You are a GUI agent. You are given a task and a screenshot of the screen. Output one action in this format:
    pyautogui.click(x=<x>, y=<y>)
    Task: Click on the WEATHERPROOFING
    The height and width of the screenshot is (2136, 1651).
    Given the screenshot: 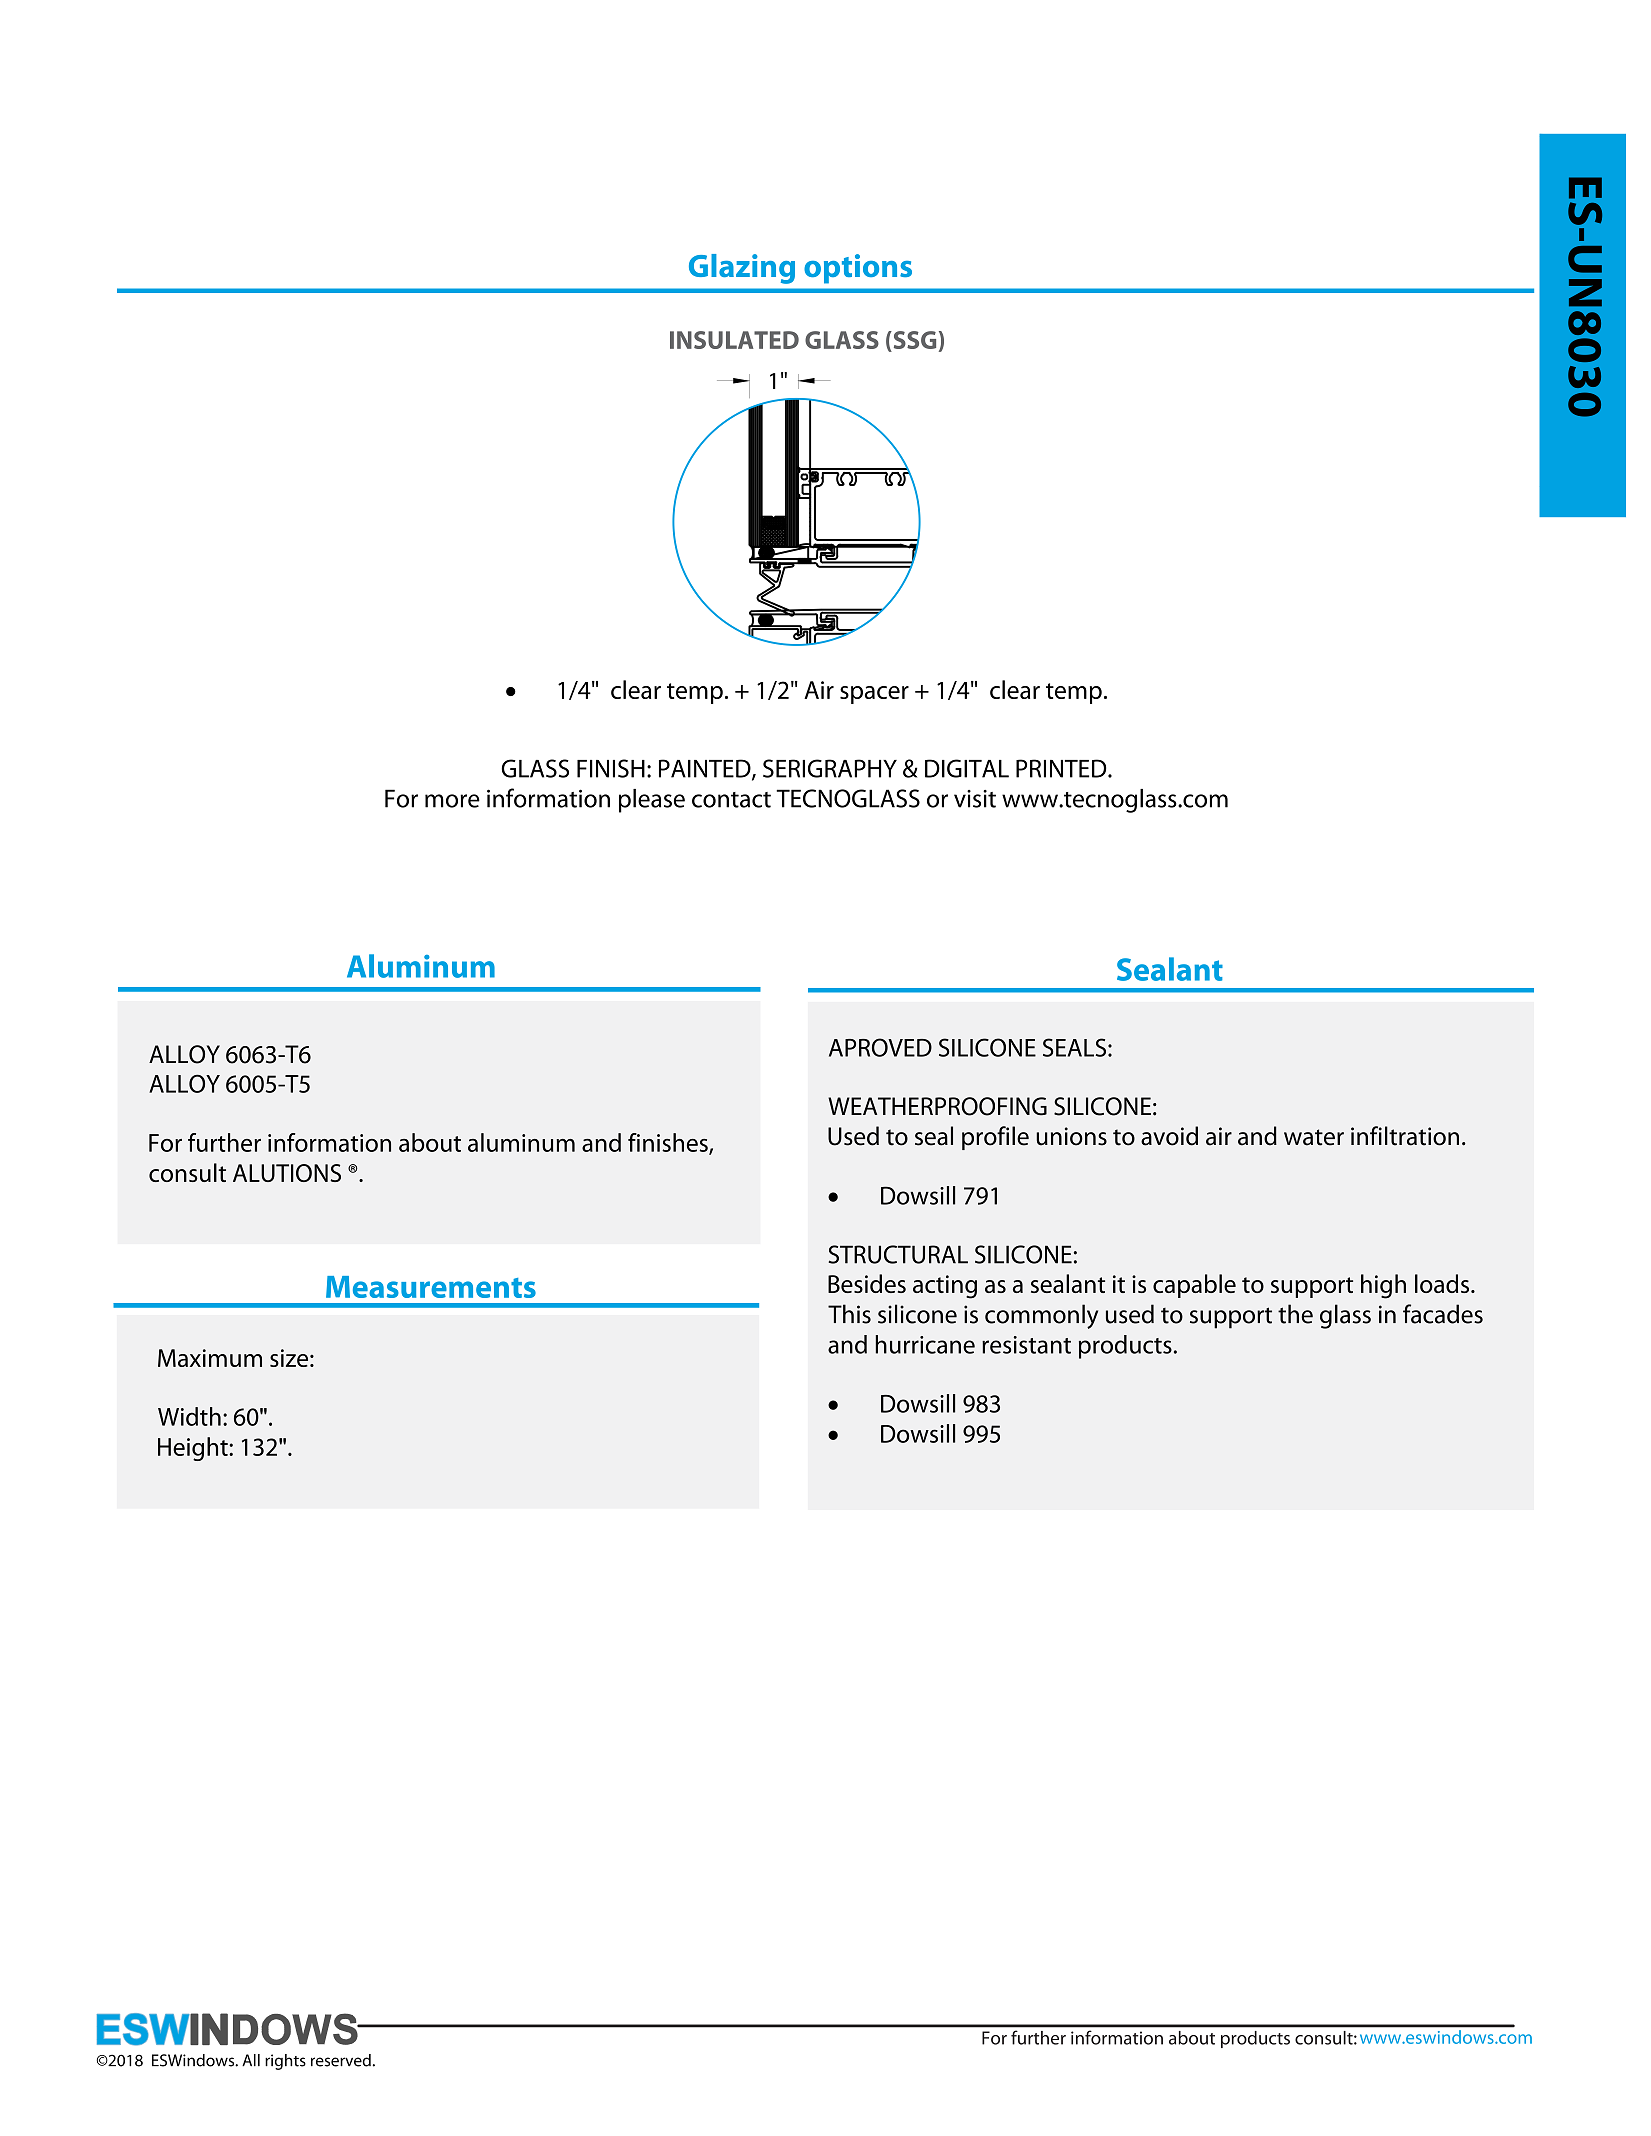 What is the action you would take?
    pyautogui.click(x=937, y=1106)
